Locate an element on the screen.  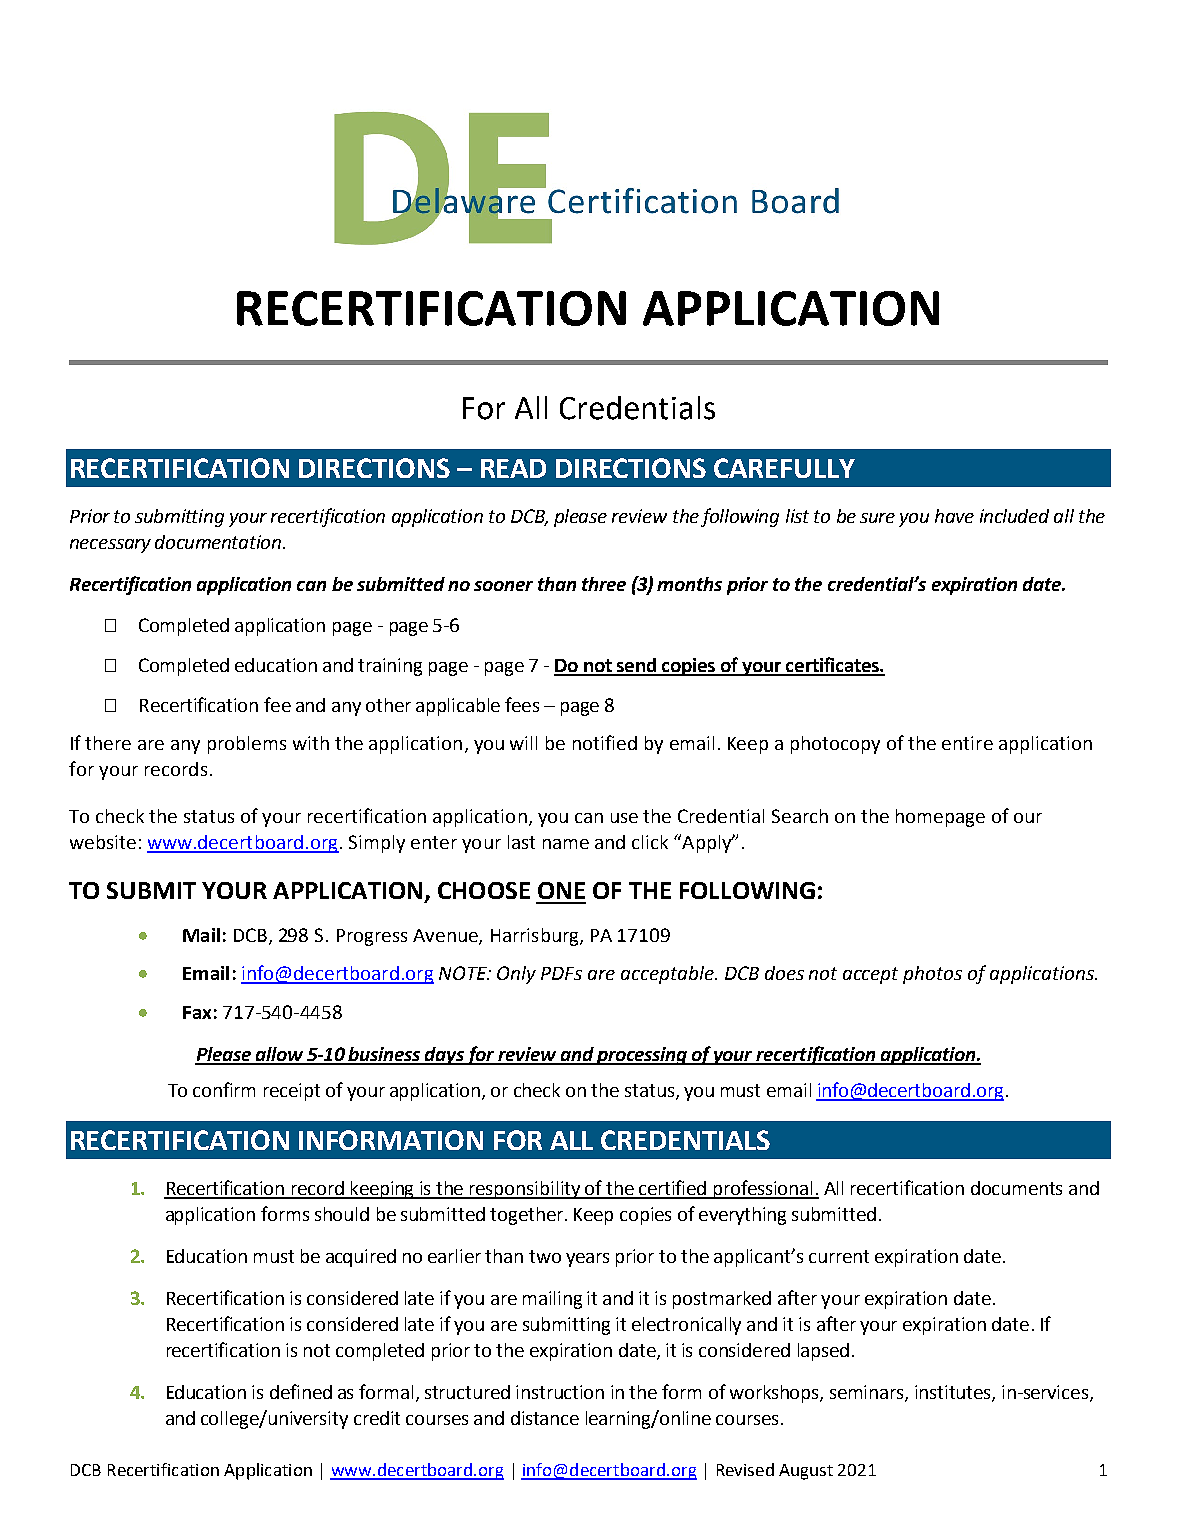
should is located at coordinates (342, 1214).
